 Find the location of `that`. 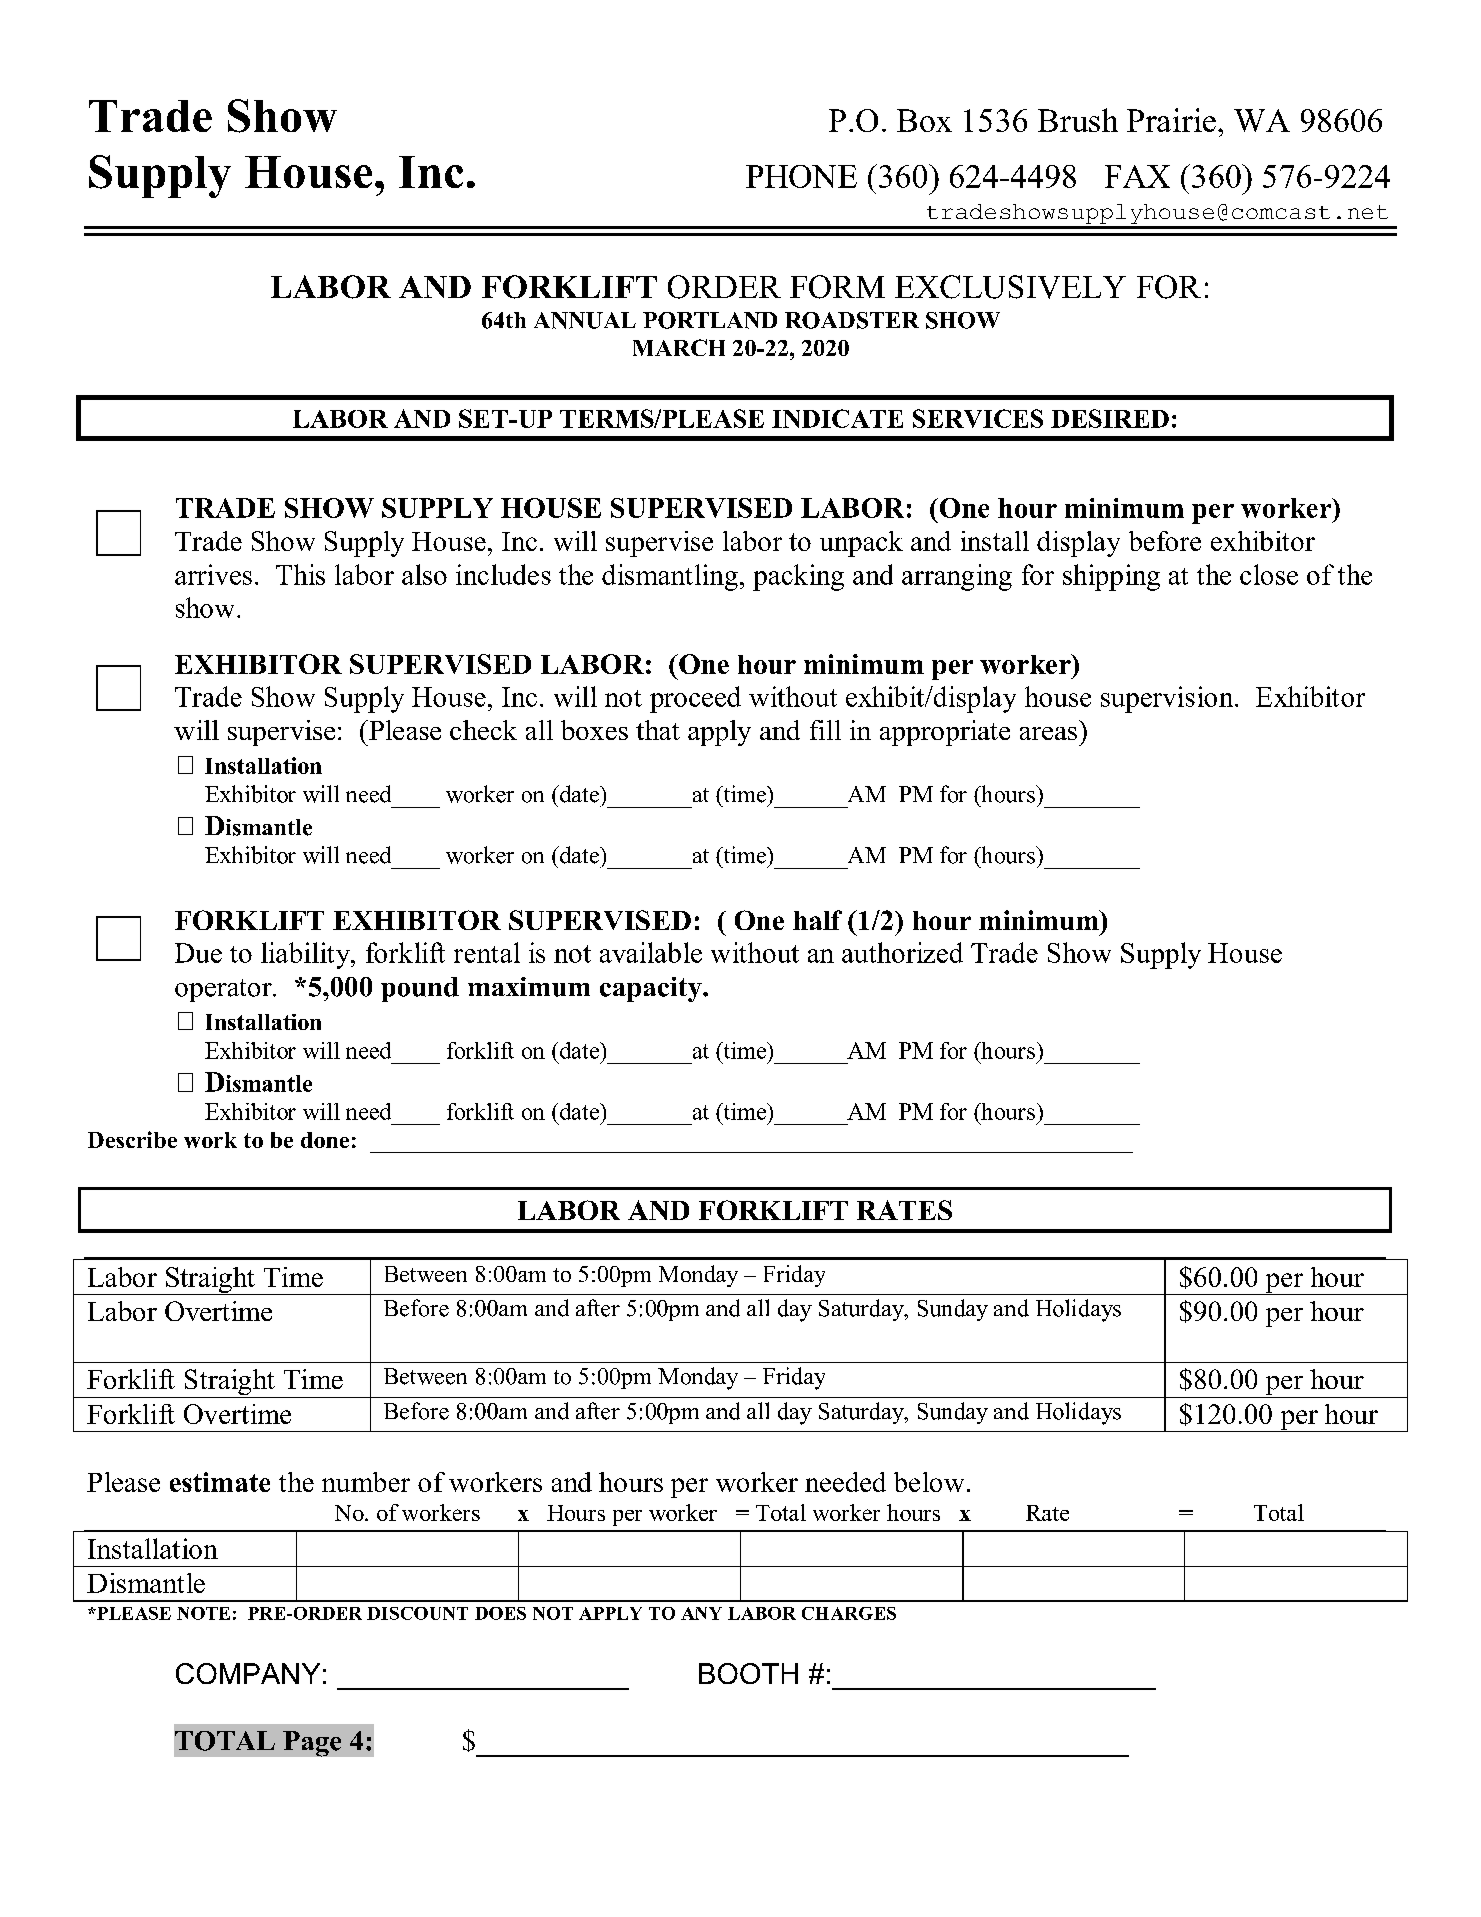

that is located at coordinates (658, 730).
